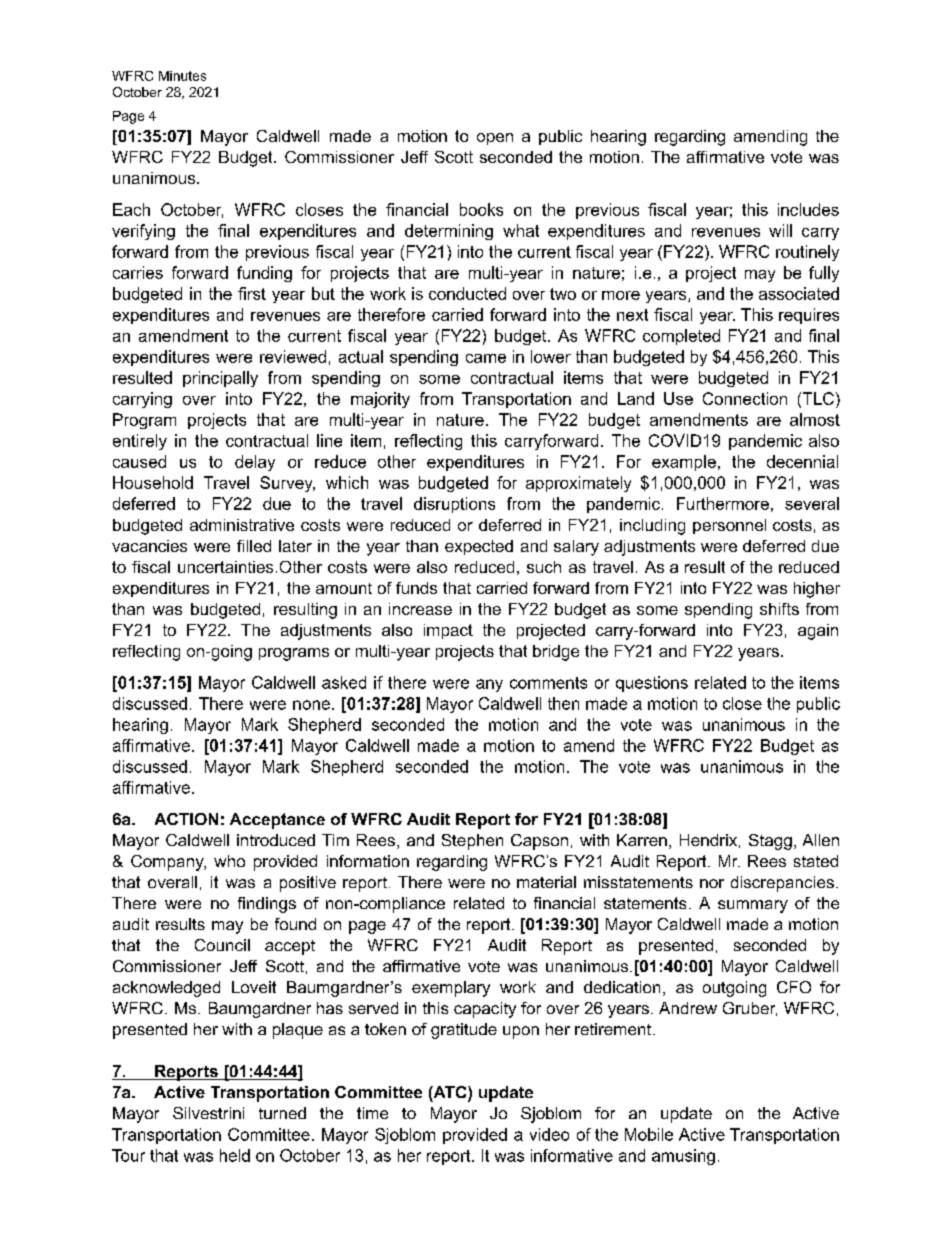 The height and width of the screenshot is (1233, 952). What do you see at coordinates (808, 209) in the screenshot?
I see `includes` at bounding box center [808, 209].
